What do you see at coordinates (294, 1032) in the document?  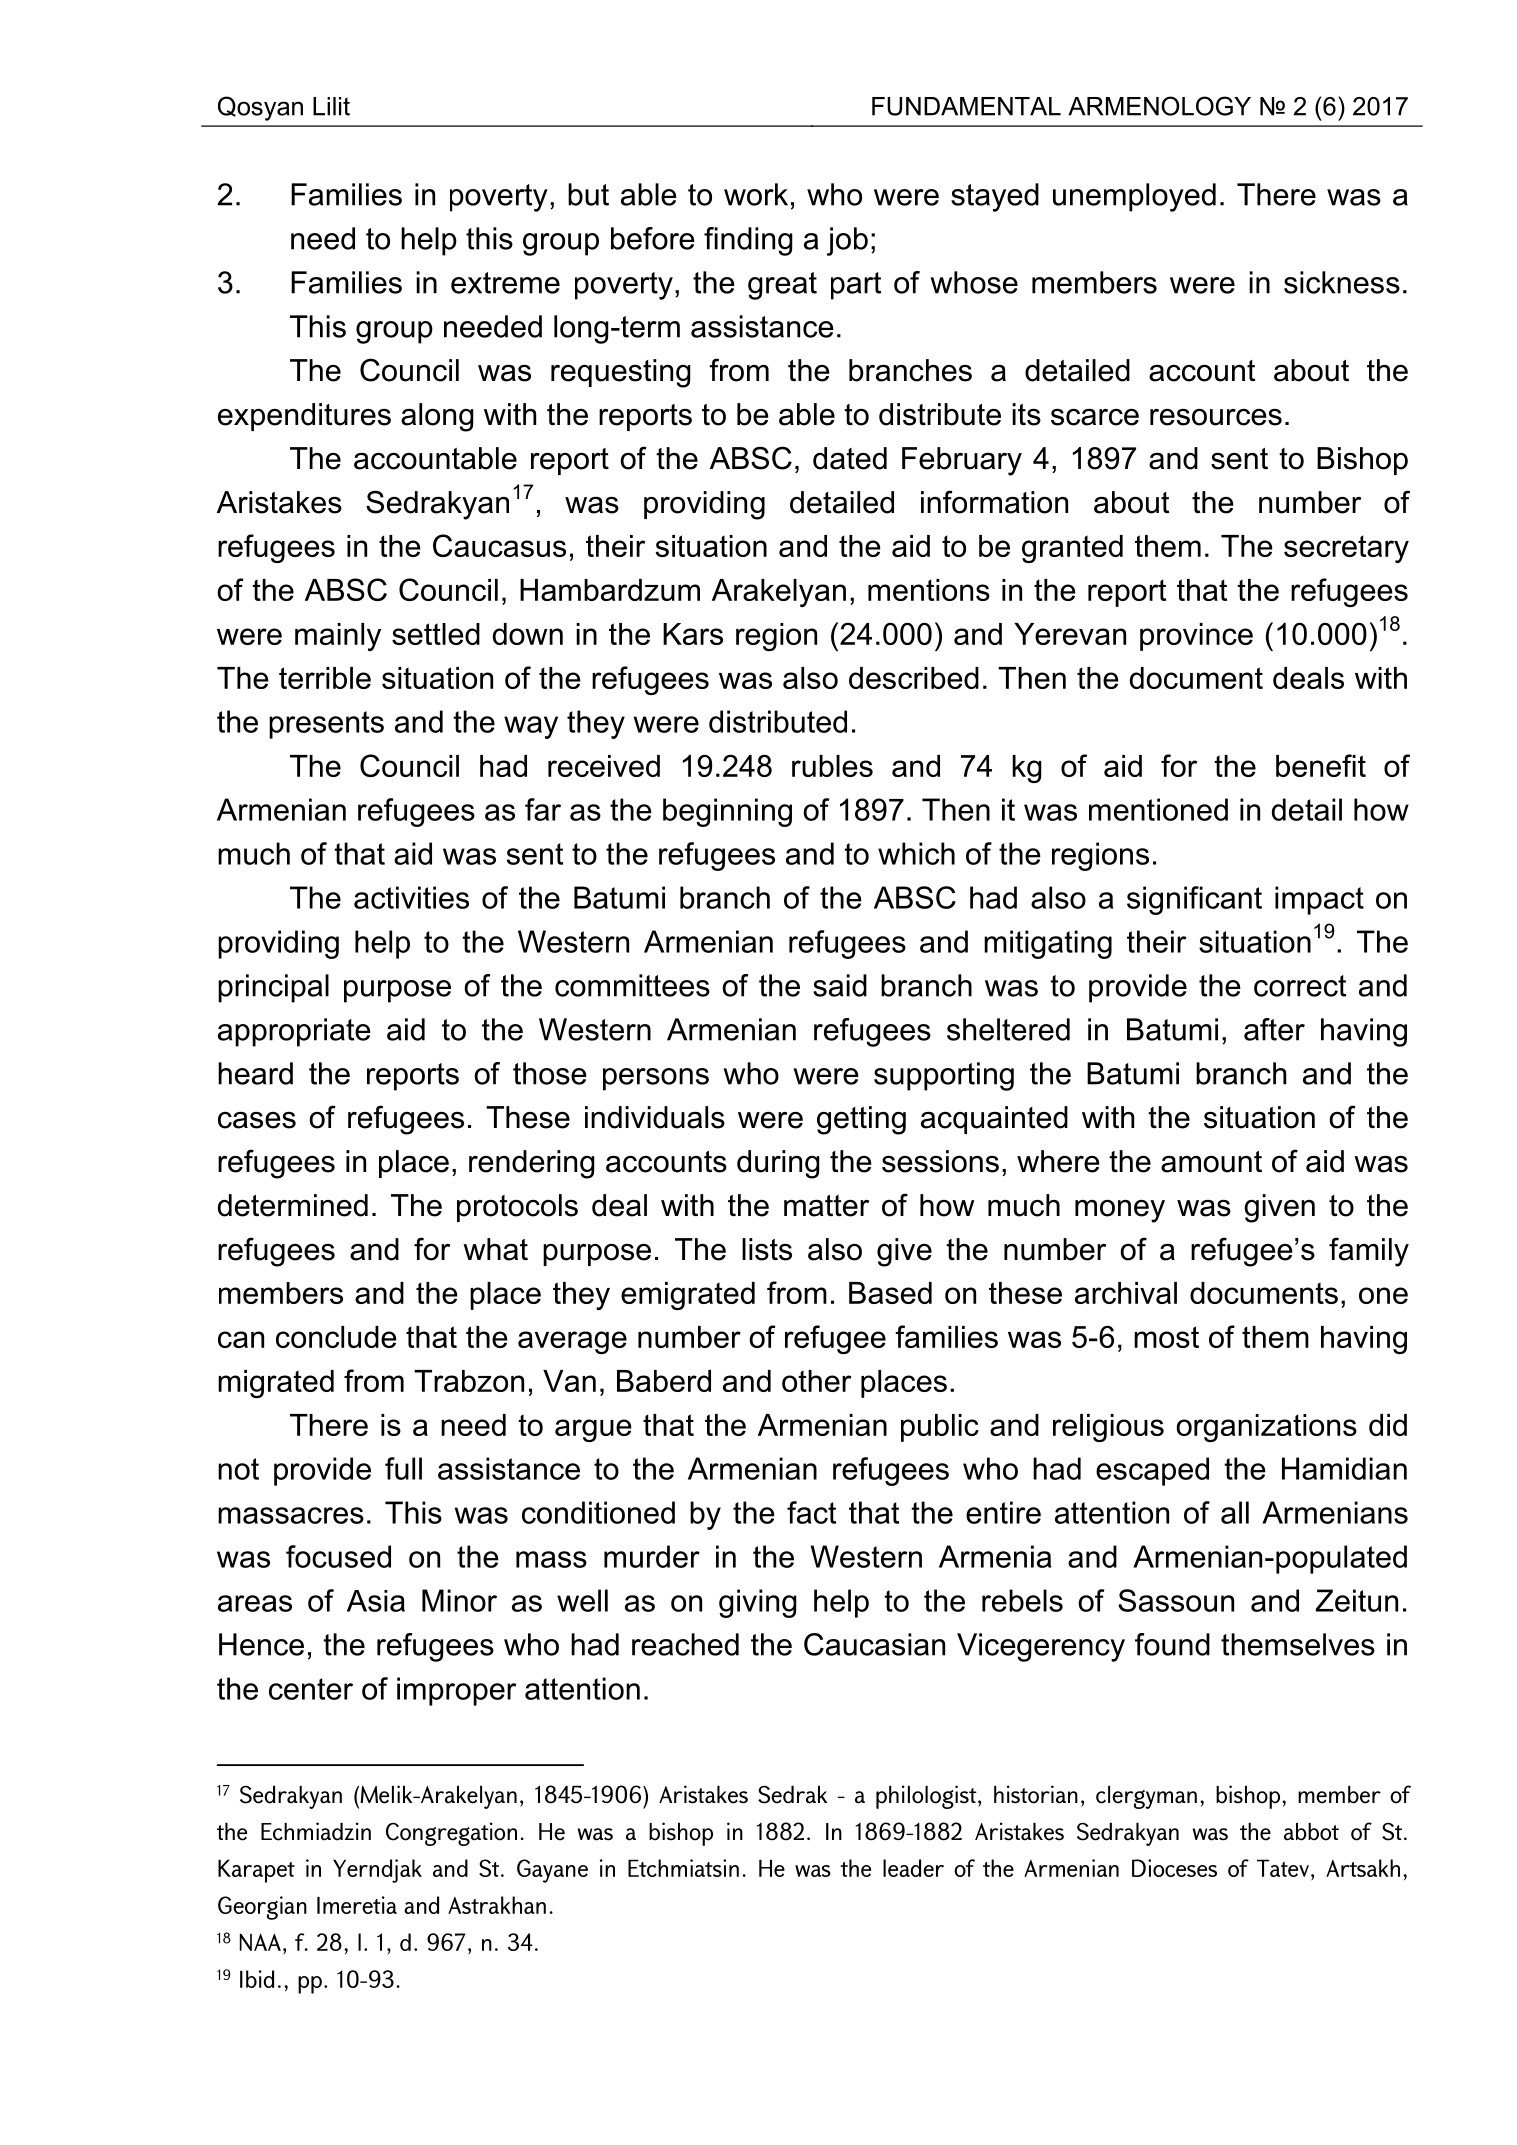 I see `appropriate` at bounding box center [294, 1032].
